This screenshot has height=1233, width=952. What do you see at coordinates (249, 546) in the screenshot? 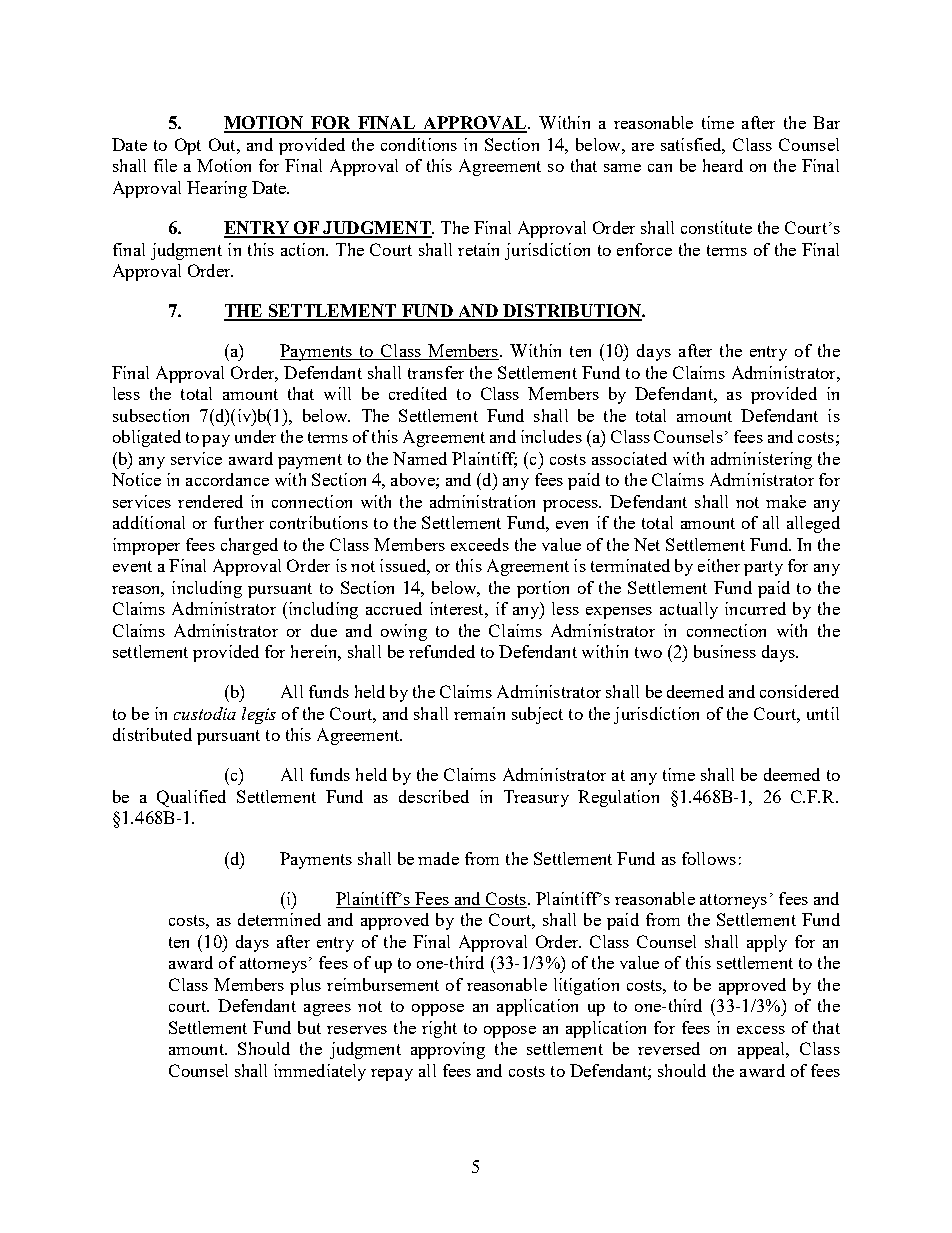
I see `charged` at bounding box center [249, 546].
